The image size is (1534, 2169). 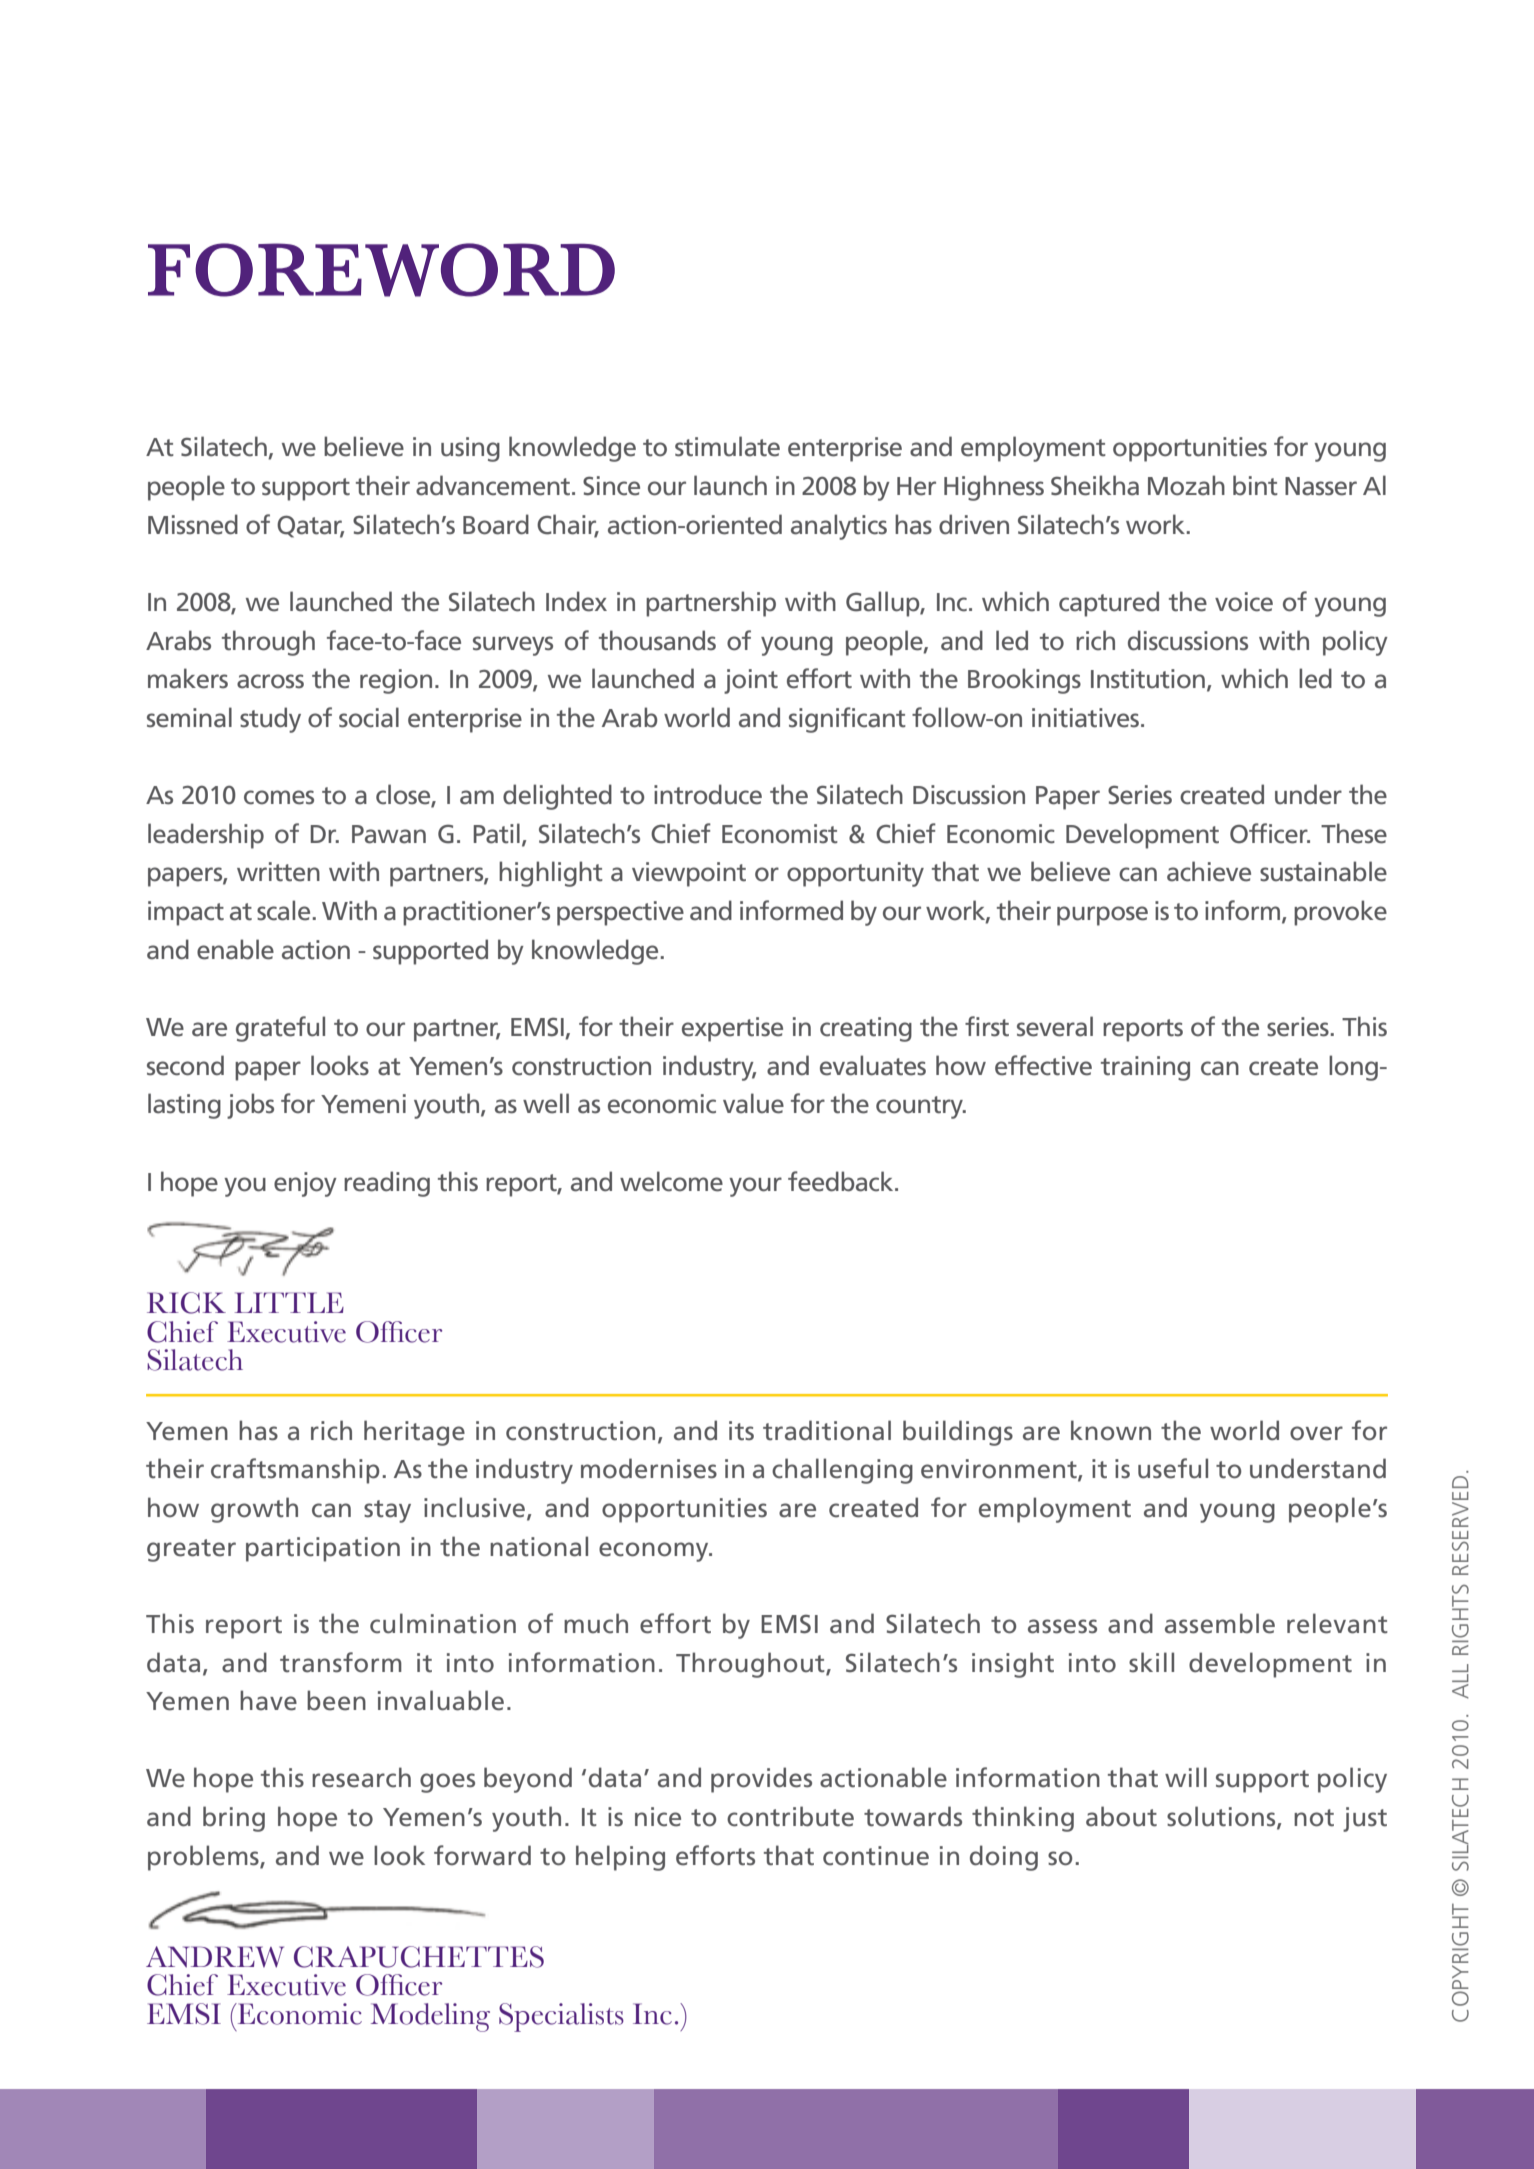 I want to click on Foreword, so click(x=381, y=270).
